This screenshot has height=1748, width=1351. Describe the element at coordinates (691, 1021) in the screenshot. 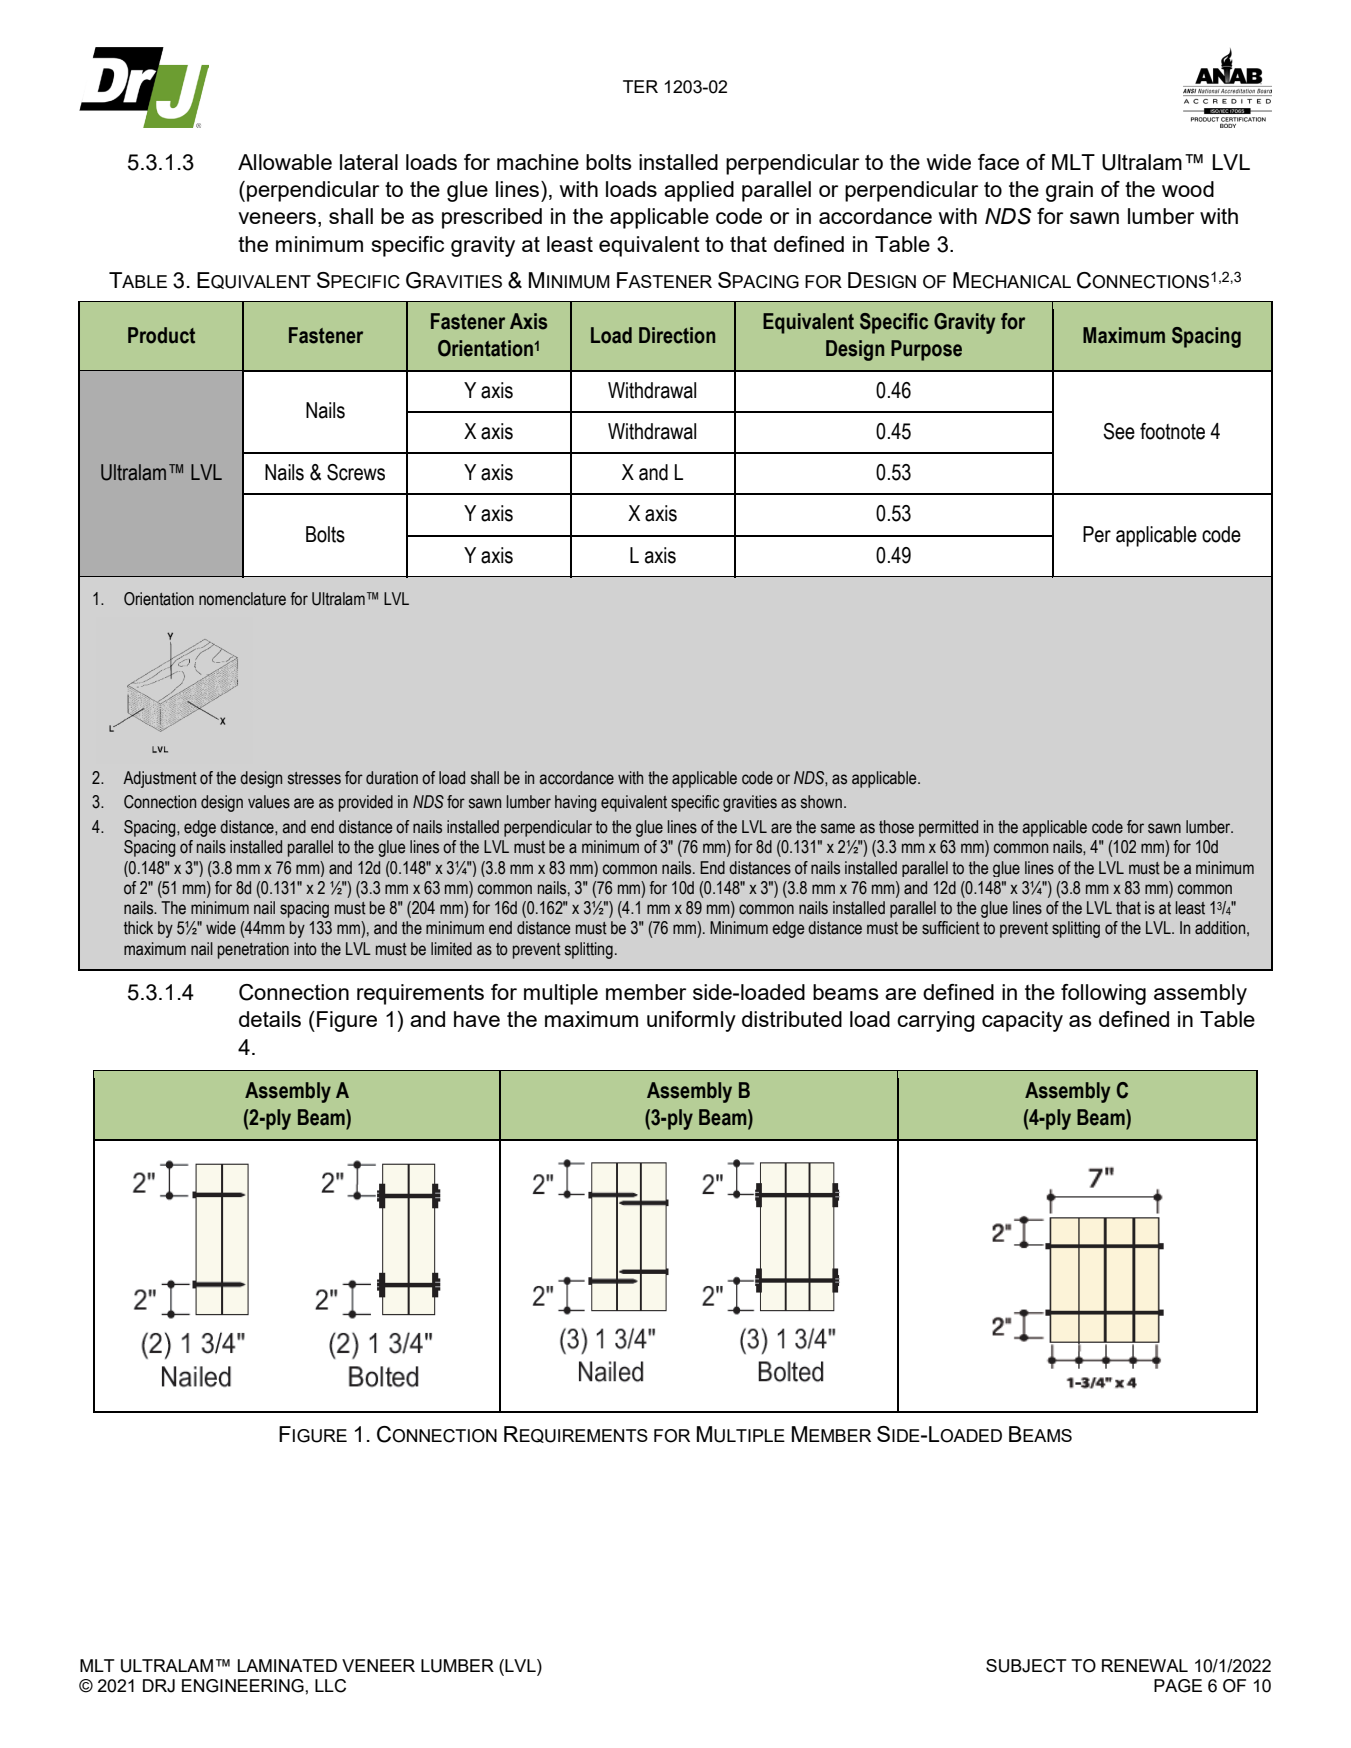

I see `uniformly` at that location.
